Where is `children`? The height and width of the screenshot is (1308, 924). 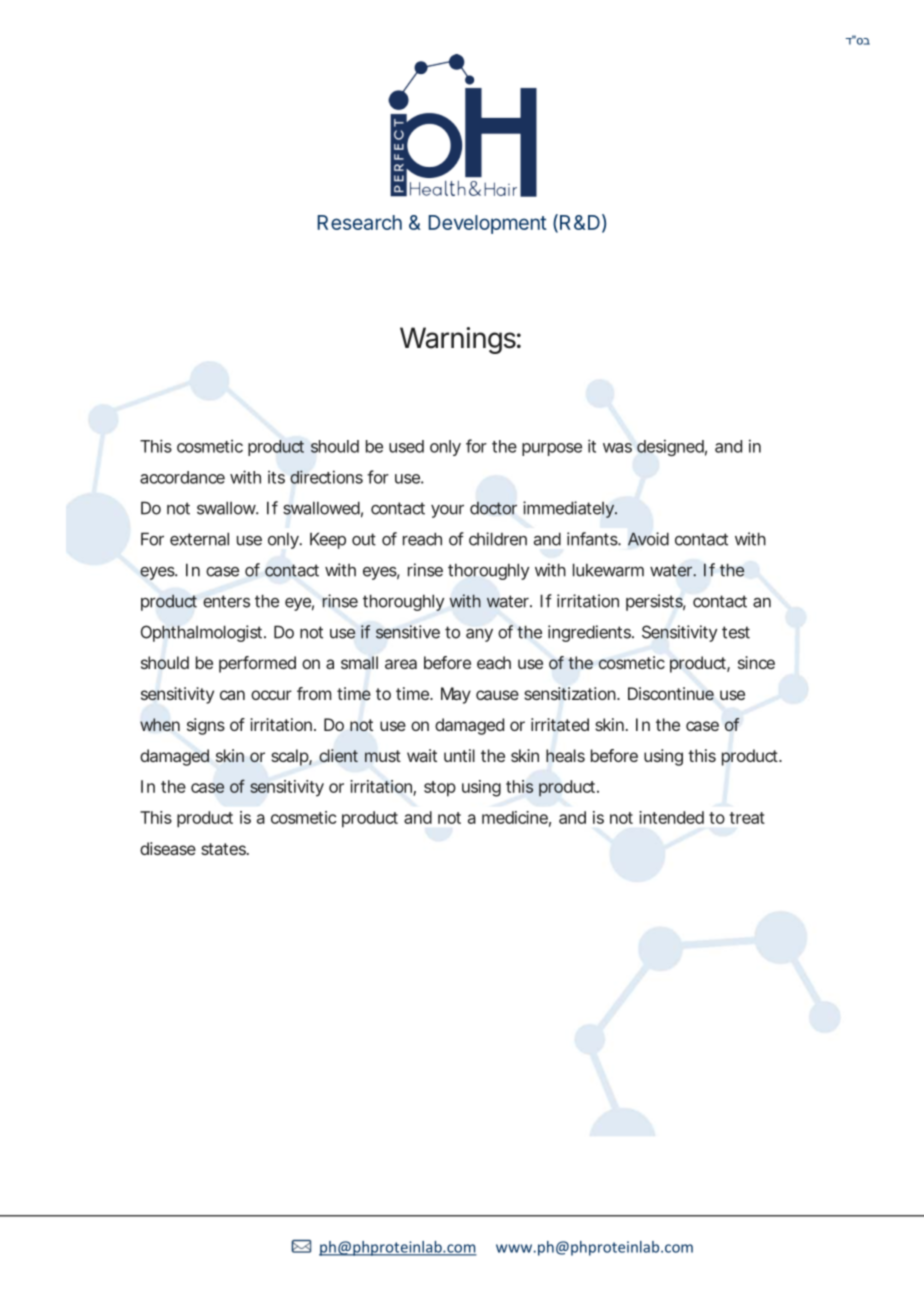 children is located at coordinates (498, 539).
